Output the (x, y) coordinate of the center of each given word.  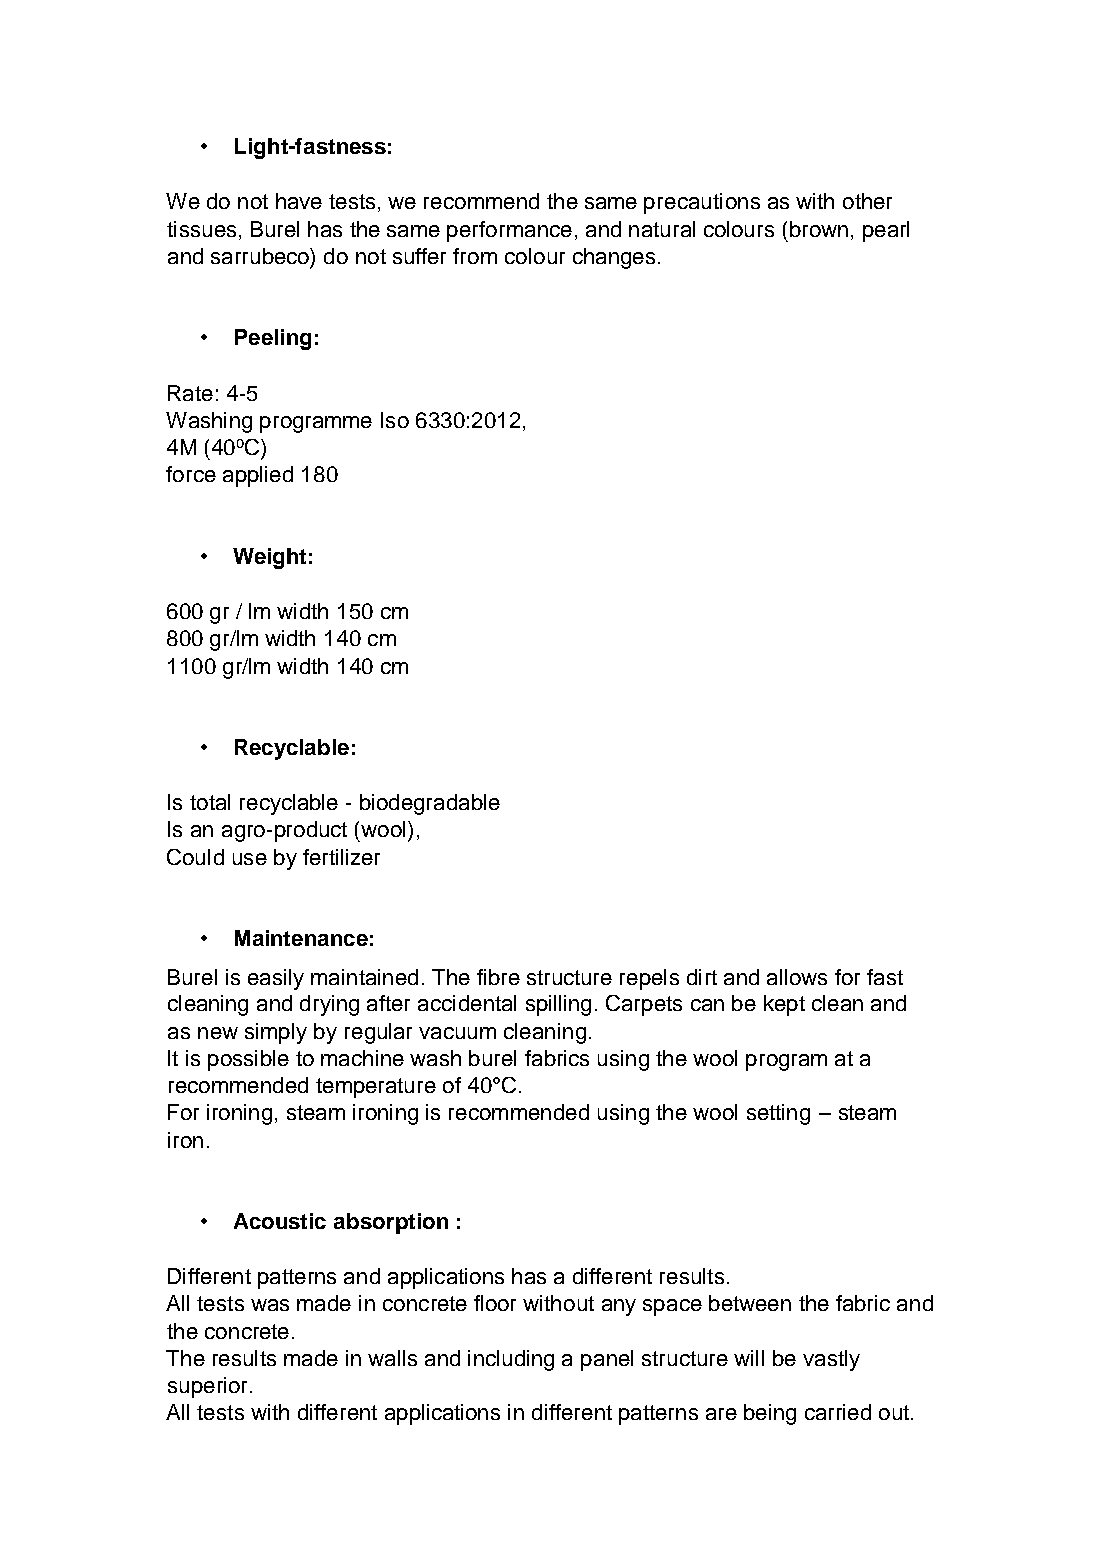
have (299, 201)
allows (797, 977)
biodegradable (430, 804)
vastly (831, 1360)
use (250, 859)
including (511, 1360)
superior (209, 1387)
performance (509, 231)
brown (819, 229)
